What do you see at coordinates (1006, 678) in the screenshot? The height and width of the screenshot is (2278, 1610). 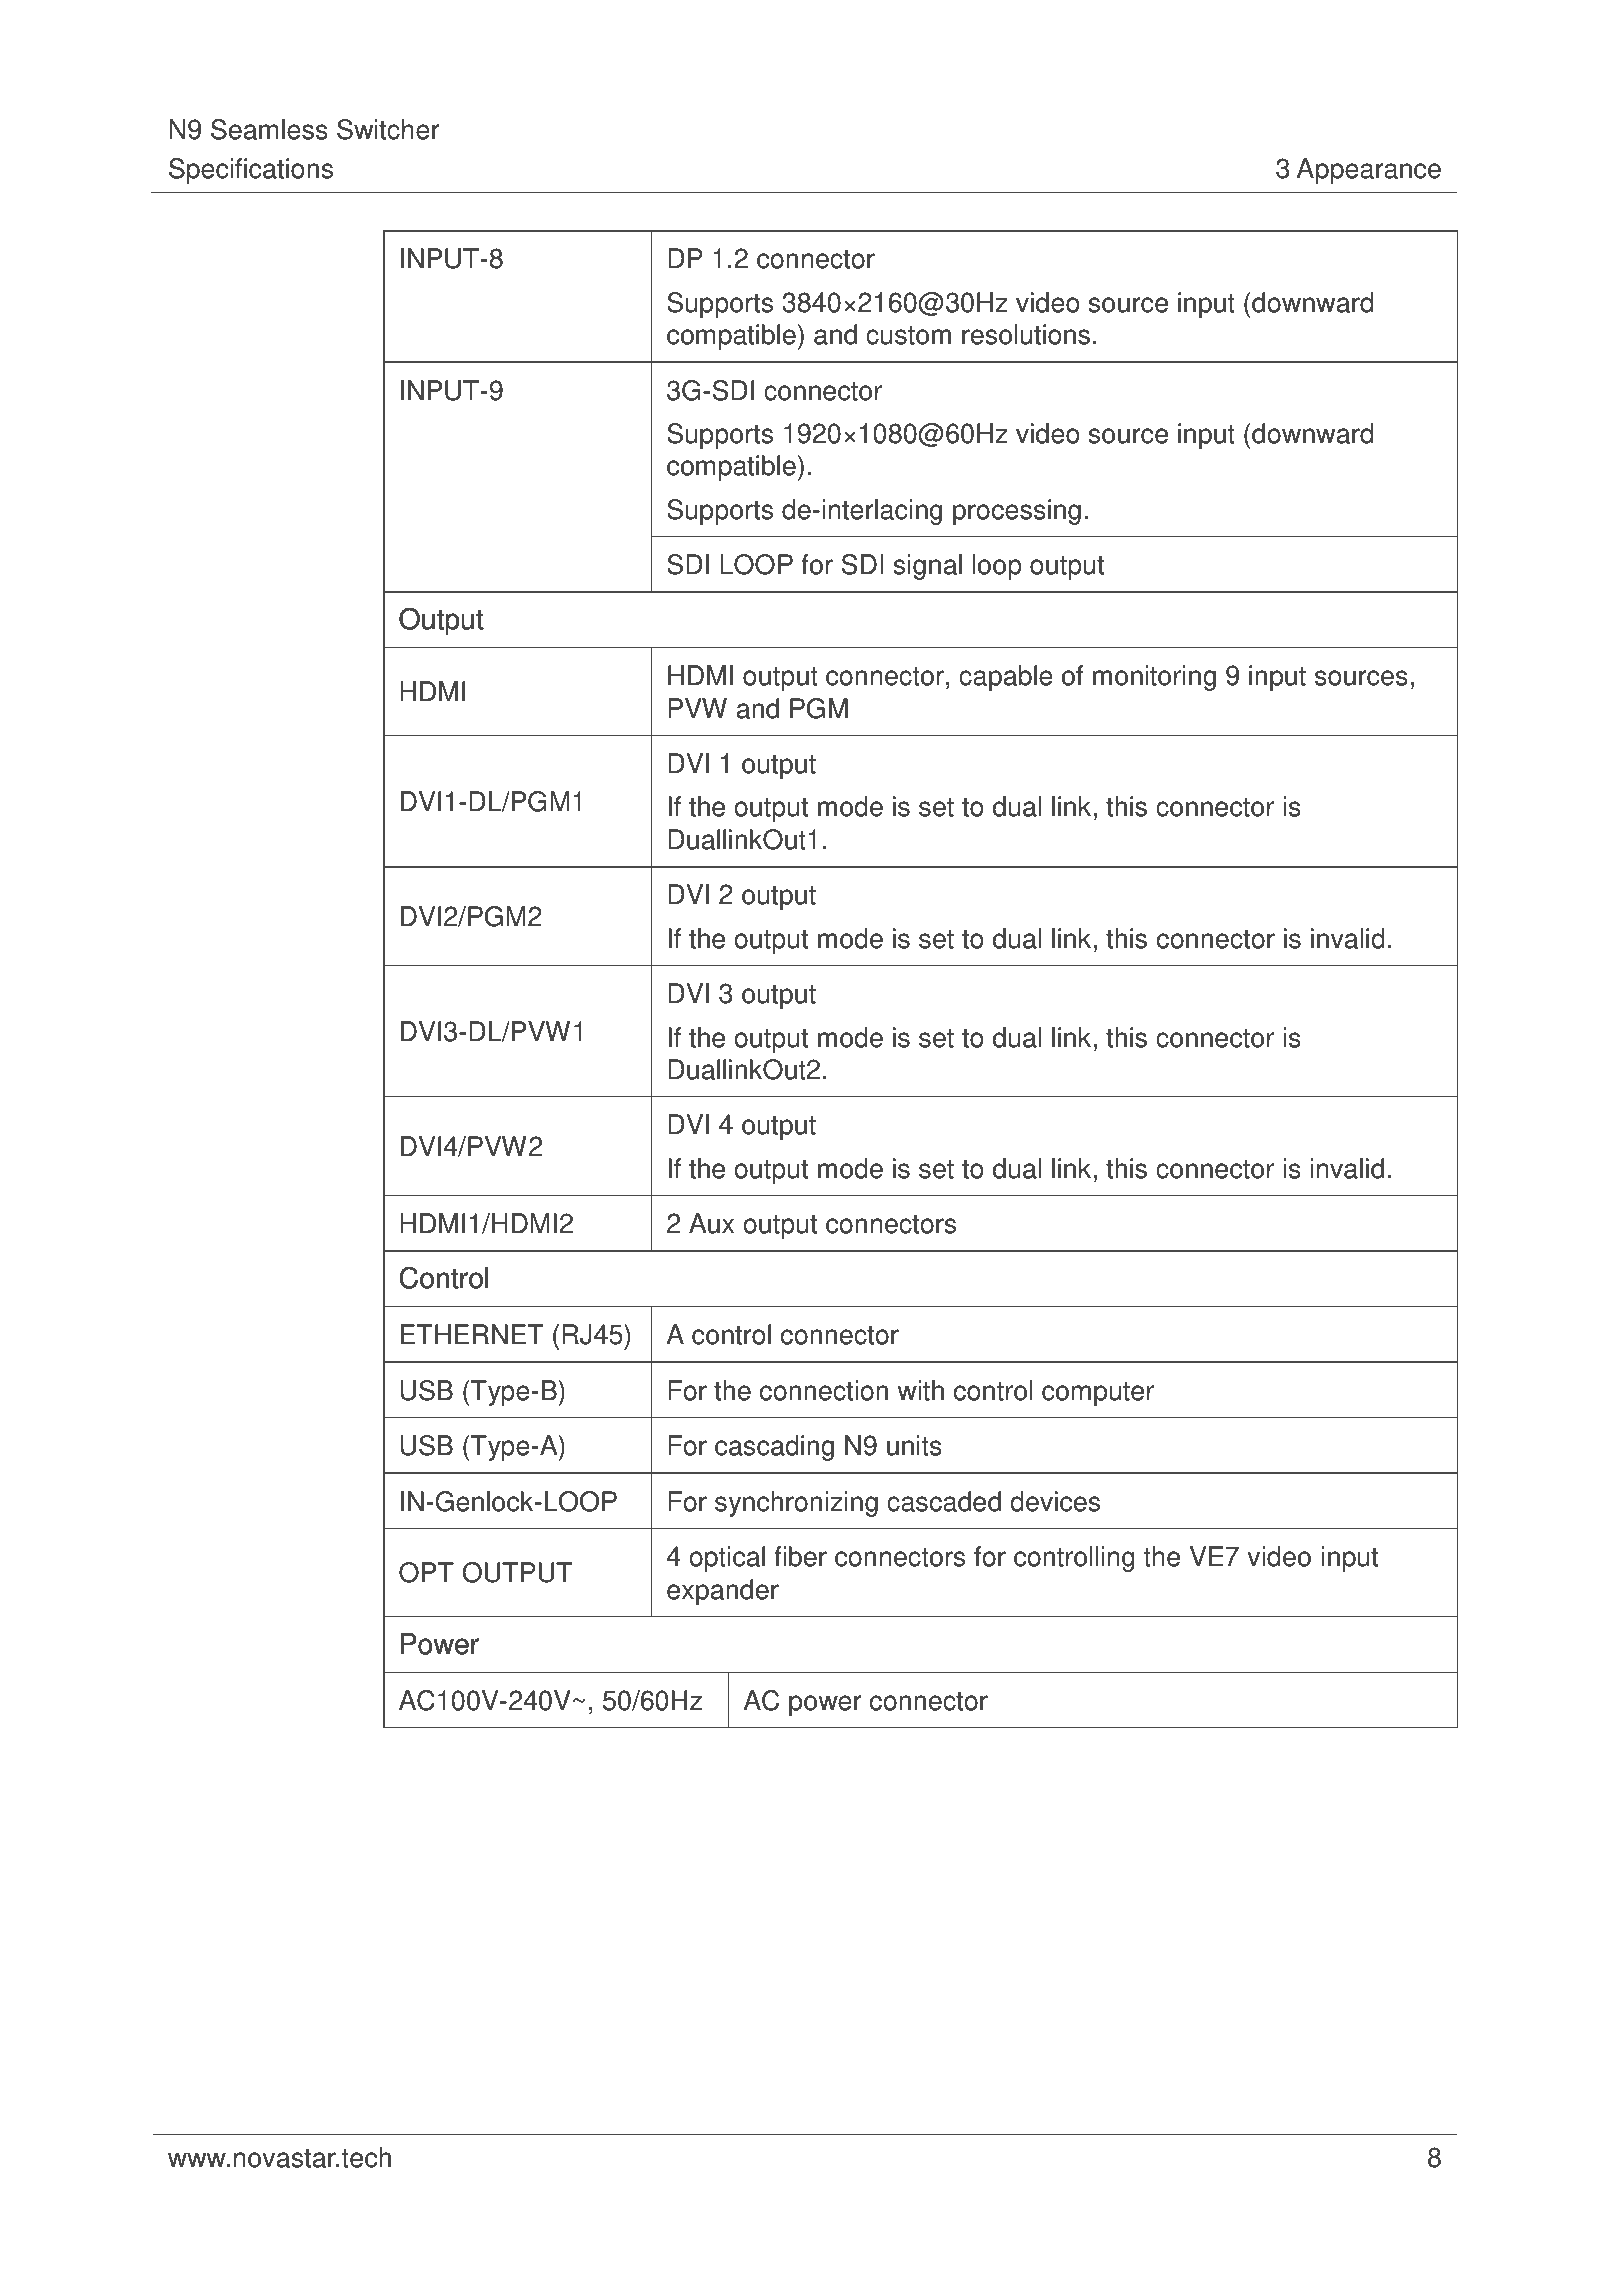 I see `capable` at bounding box center [1006, 678].
